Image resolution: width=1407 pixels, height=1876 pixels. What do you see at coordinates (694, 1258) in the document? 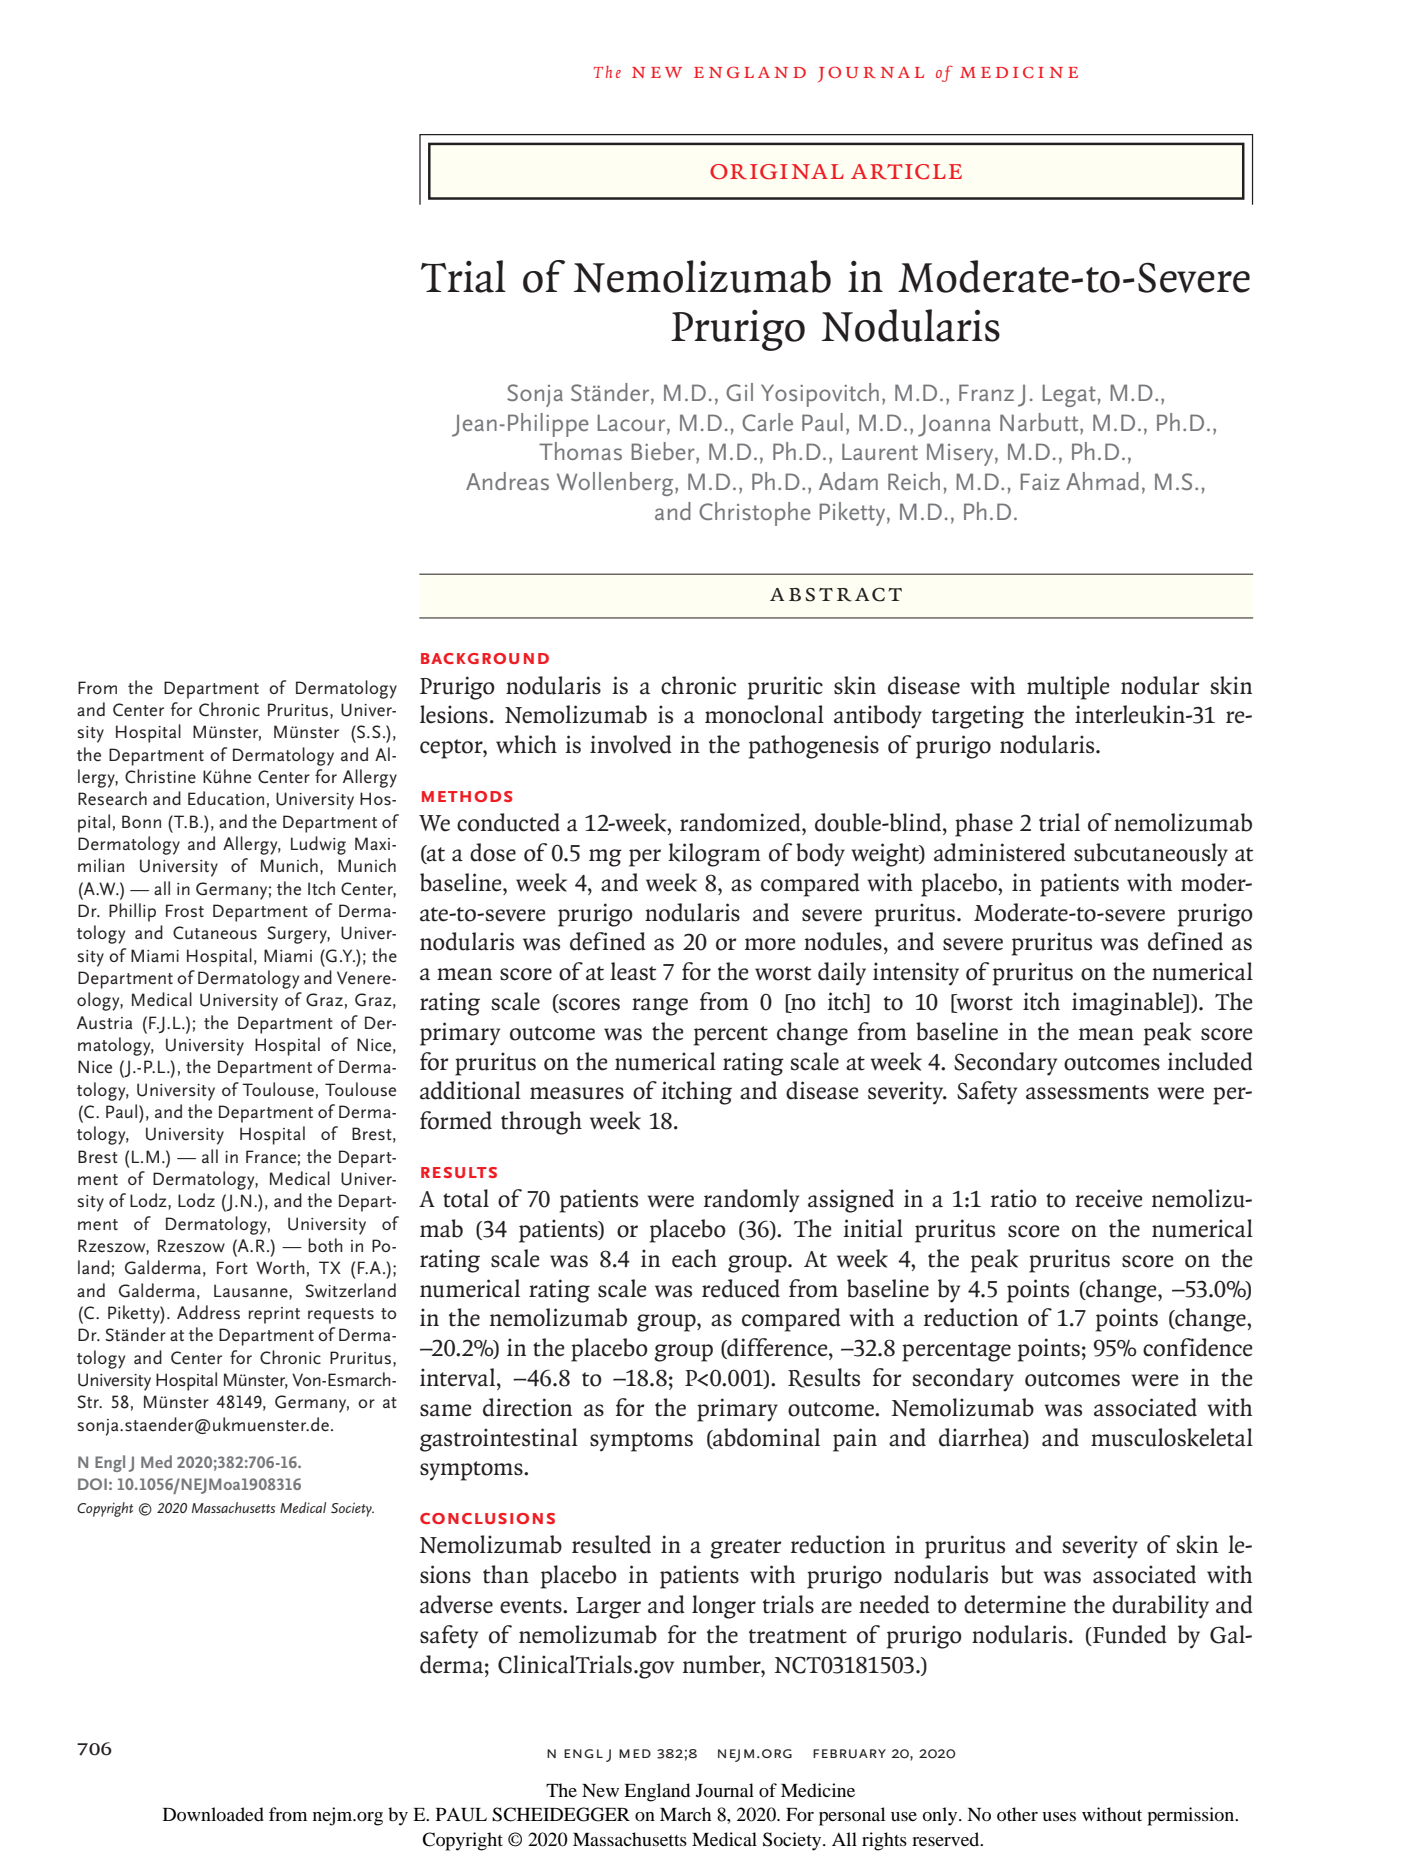
I see `each` at bounding box center [694, 1258].
